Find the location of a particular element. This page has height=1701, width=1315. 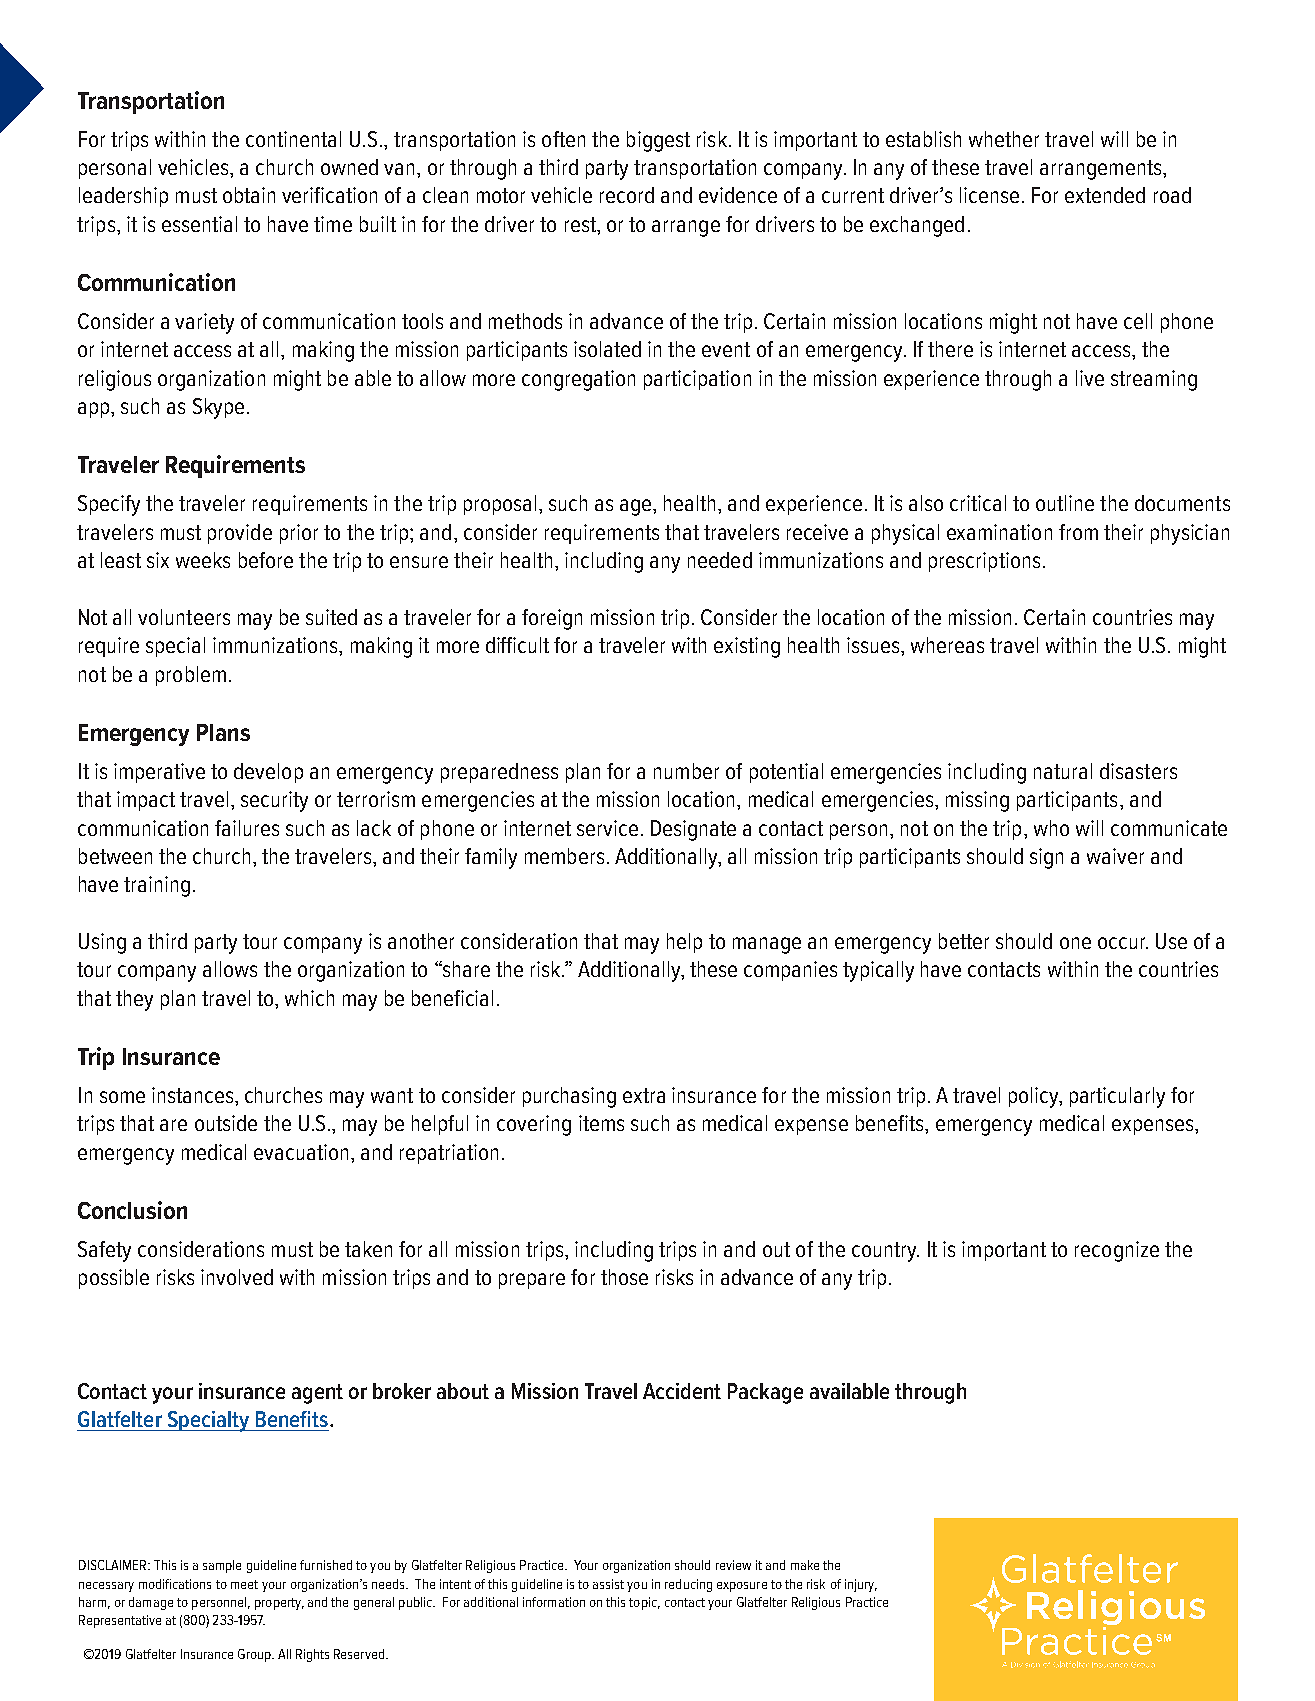

record is located at coordinates (627, 195).
